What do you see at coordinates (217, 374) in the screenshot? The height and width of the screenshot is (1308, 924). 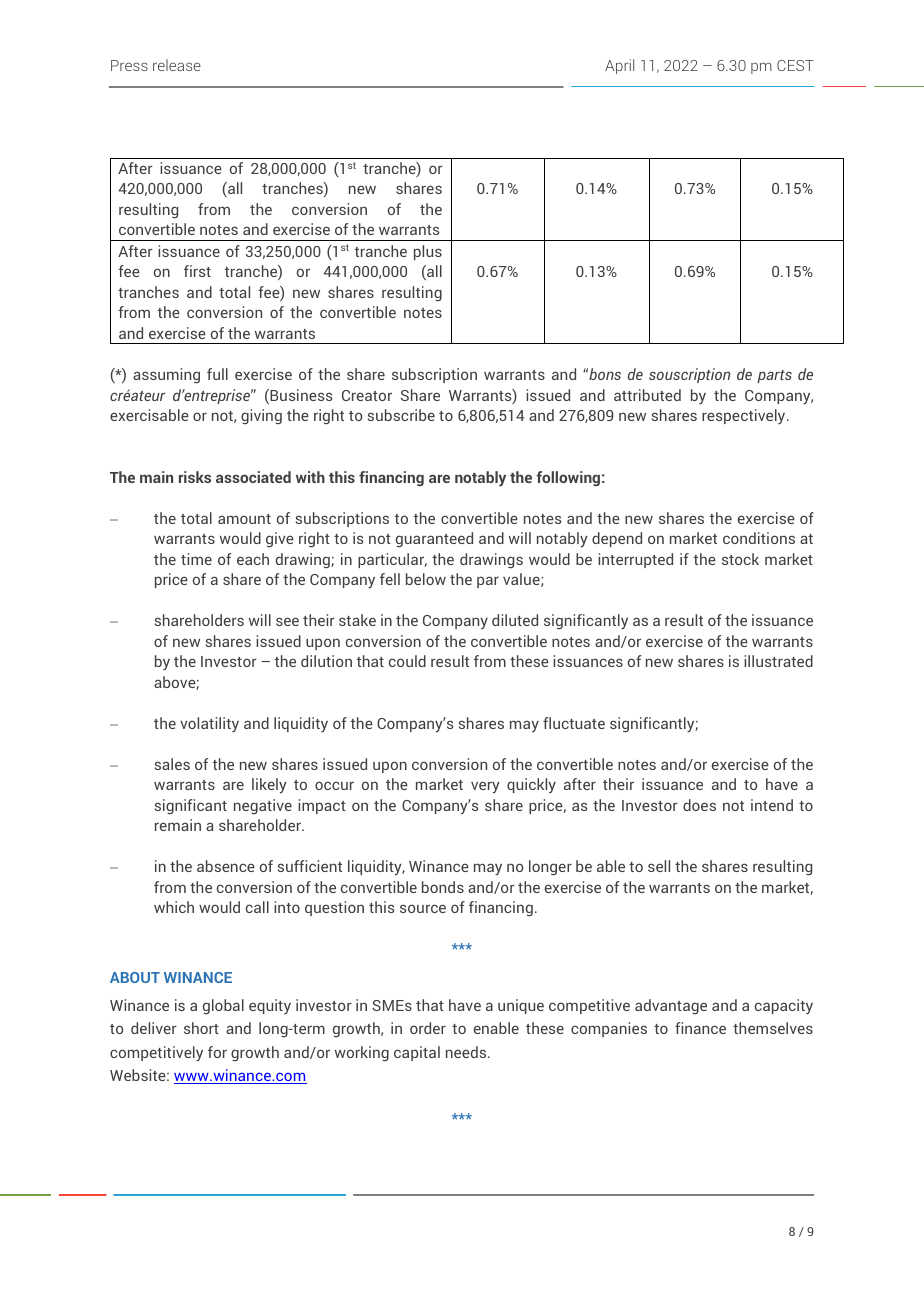 I see `full` at bounding box center [217, 374].
